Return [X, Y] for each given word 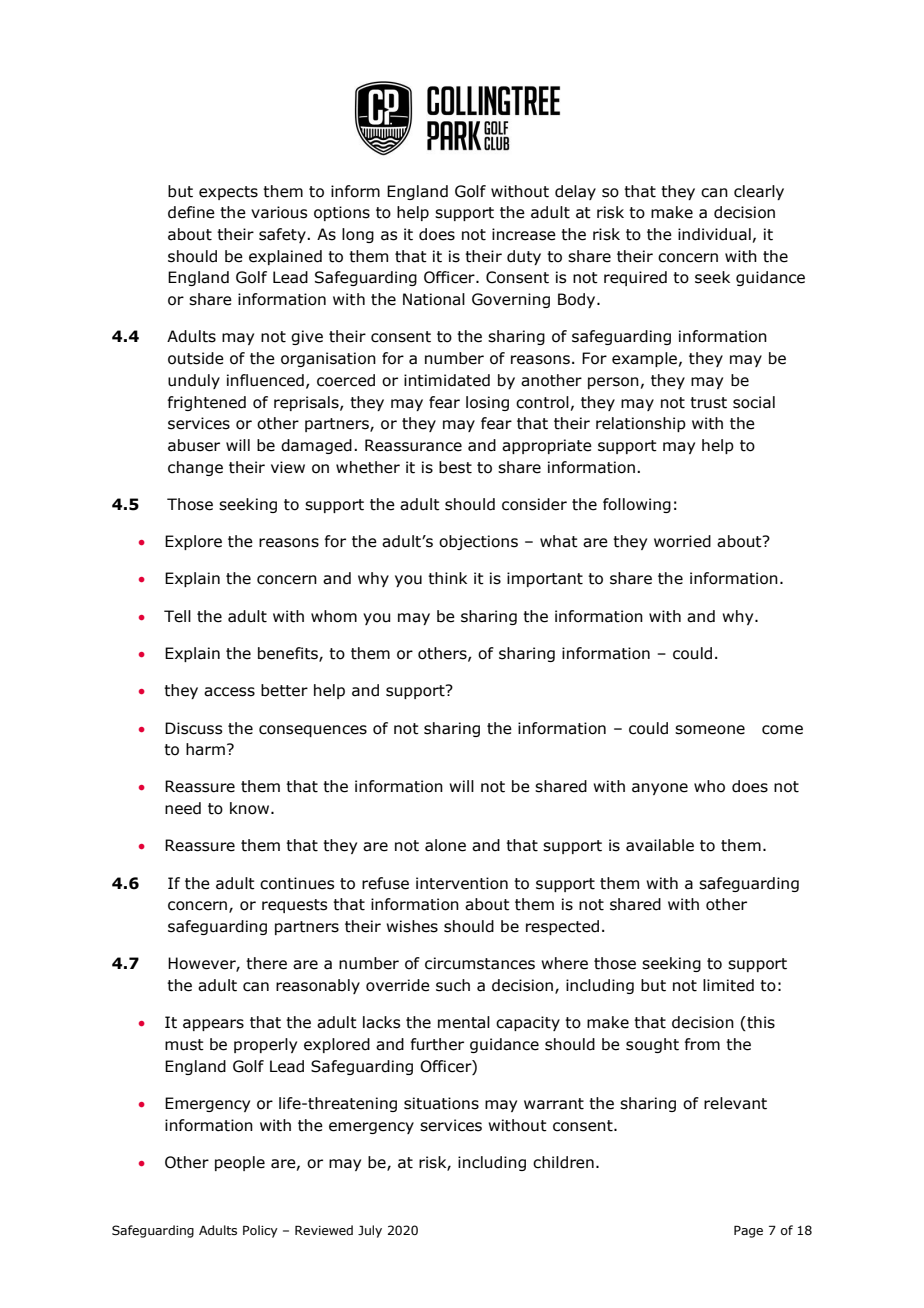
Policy [260, 1231]
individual [714, 234]
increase [524, 234]
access [229, 692]
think [447, 578]
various [279, 212]
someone [710, 730]
